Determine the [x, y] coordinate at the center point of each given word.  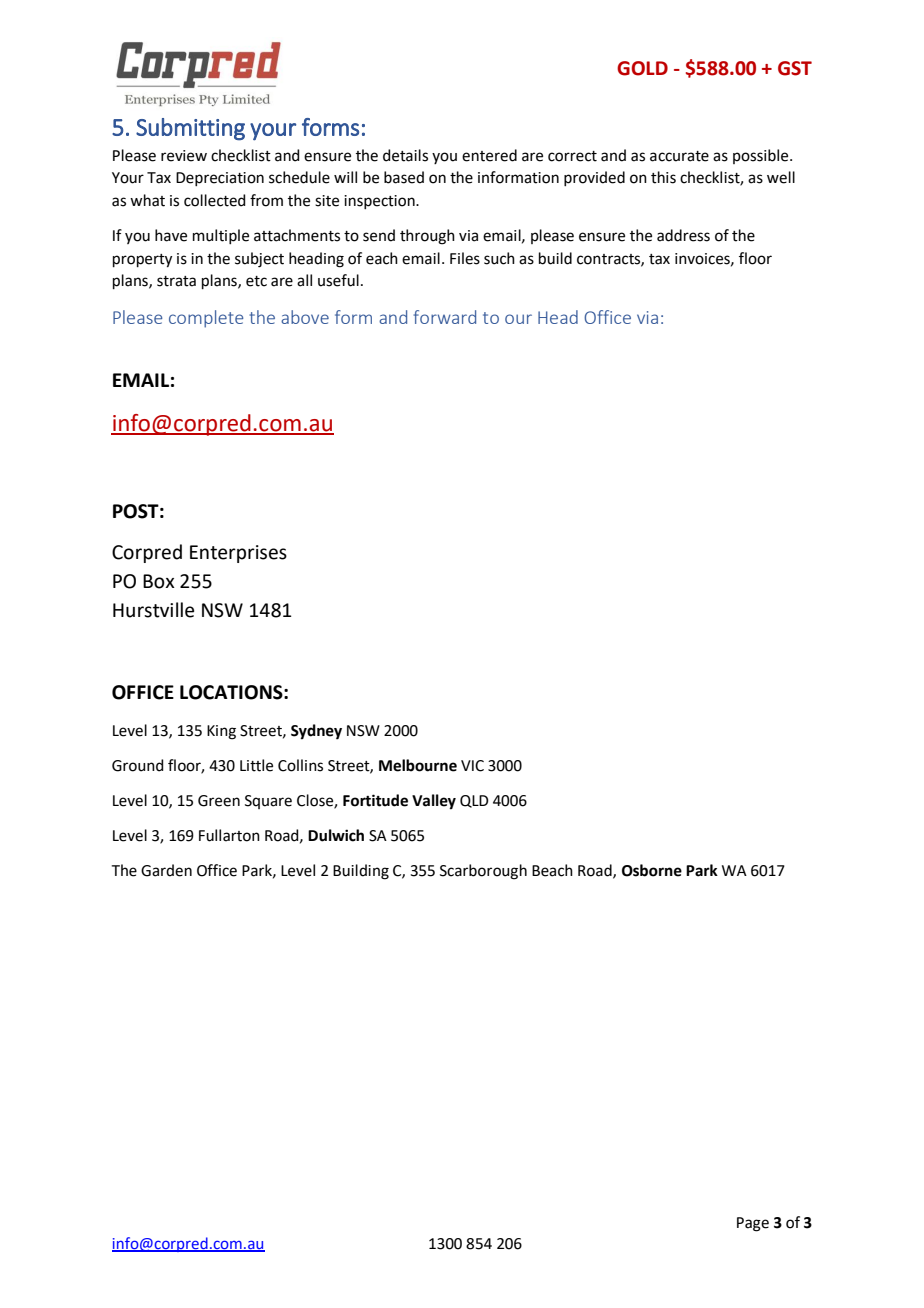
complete [206, 319]
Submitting [190, 129]
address [683, 235]
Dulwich [336, 835]
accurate [679, 156]
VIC [472, 766]
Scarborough [483, 872]
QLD [474, 801]
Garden [166, 870]
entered [489, 155]
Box [159, 581]
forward [445, 317]
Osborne [652, 870]
